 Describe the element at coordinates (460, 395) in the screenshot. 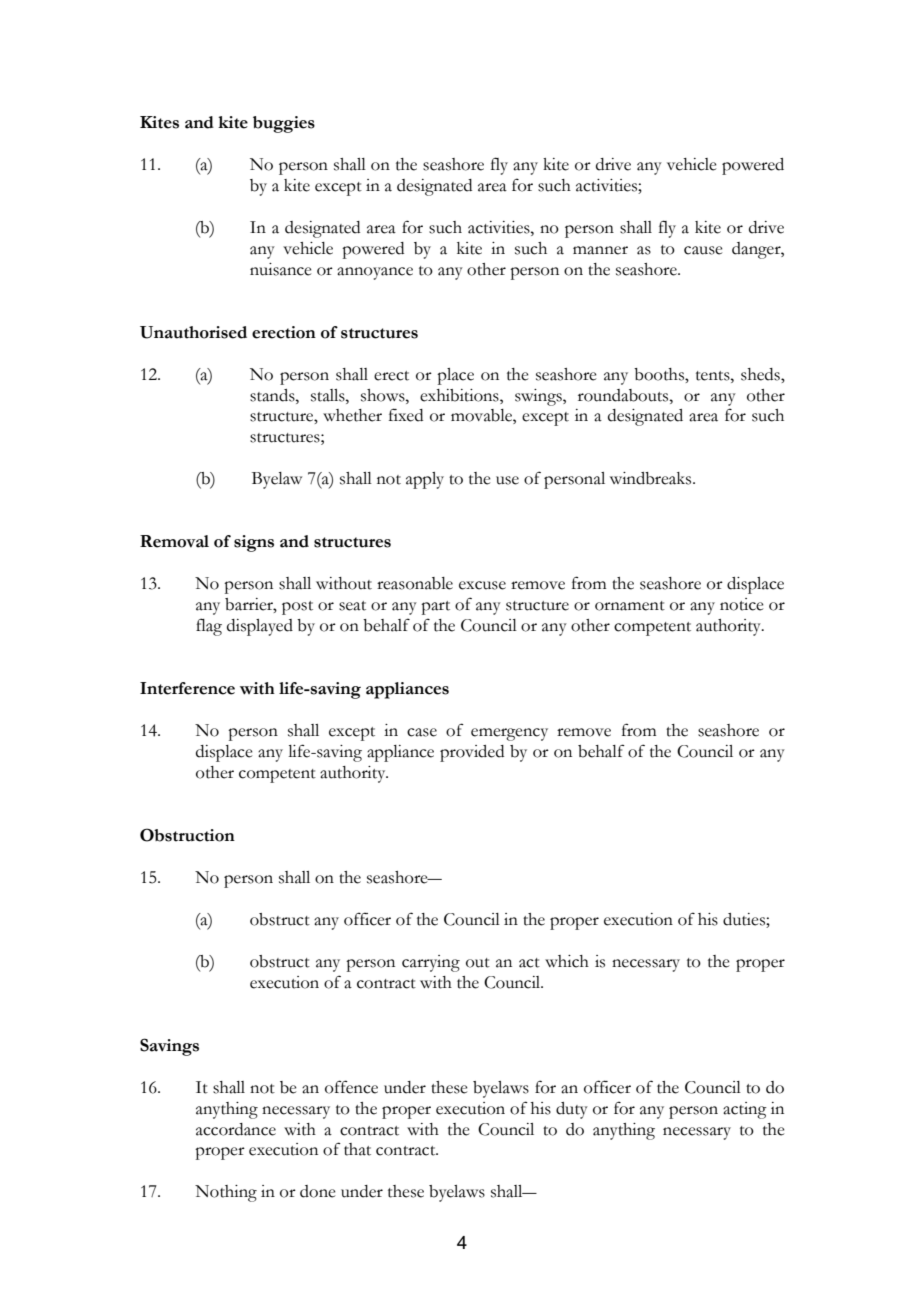

I see `exhibitions` at that location.
